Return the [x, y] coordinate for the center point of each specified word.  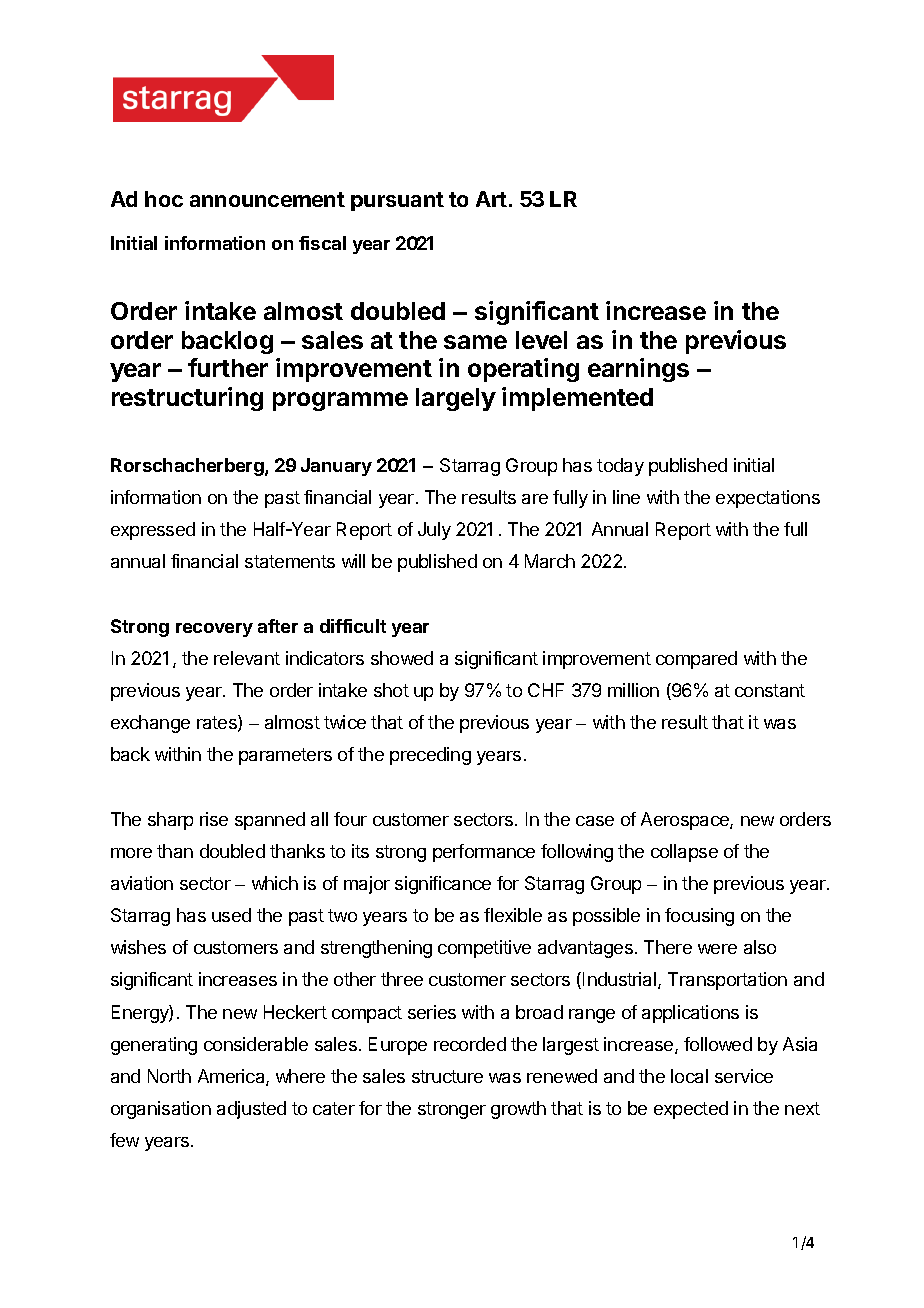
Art [491, 199]
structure [447, 1076]
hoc [164, 199]
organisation [161, 1110]
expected [691, 1110]
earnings [638, 370]
